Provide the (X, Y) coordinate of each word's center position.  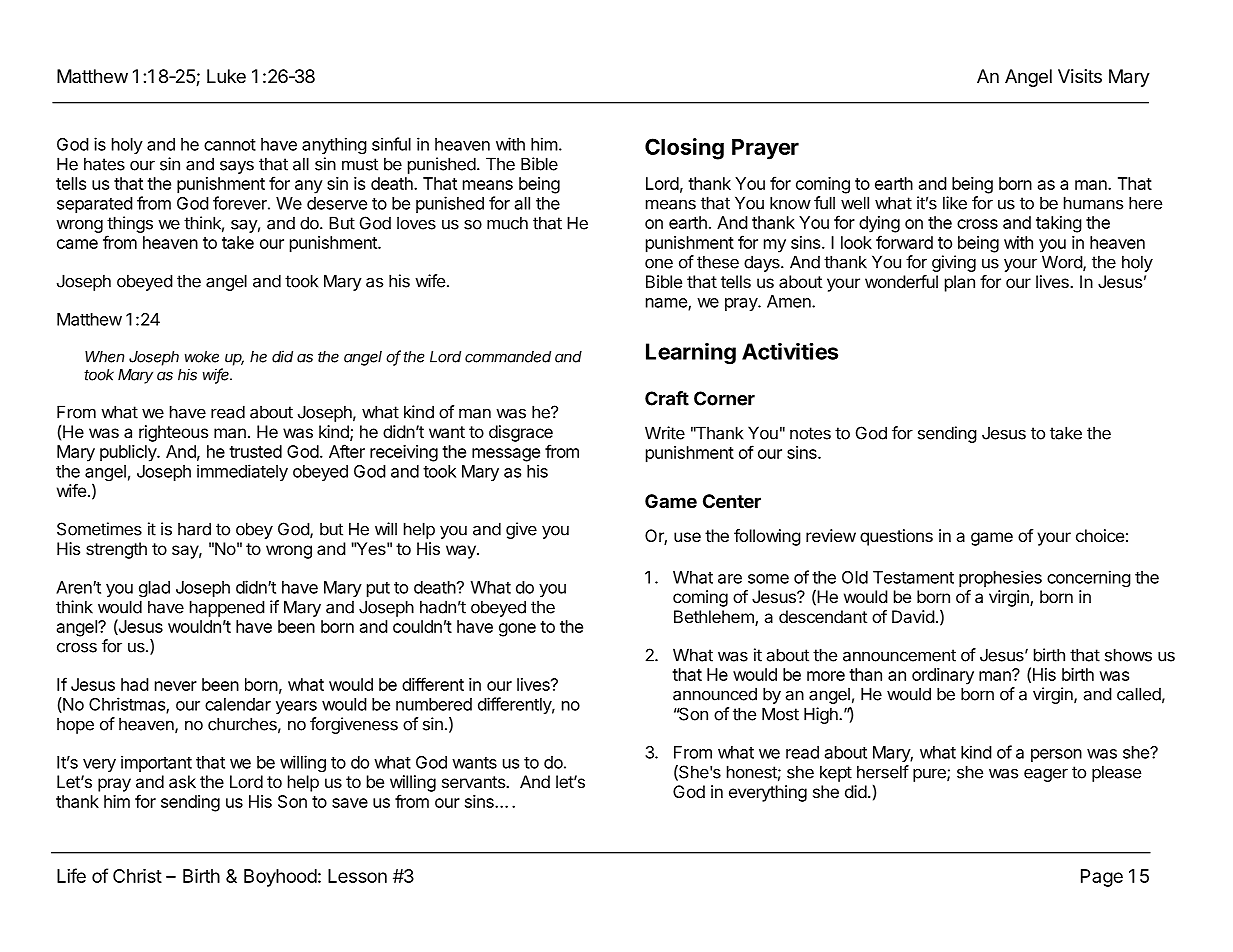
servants (474, 782)
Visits (1080, 76)
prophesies (1000, 578)
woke (202, 357)
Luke (226, 76)
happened (227, 608)
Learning (691, 353)
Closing (684, 149)
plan (960, 283)
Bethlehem (715, 618)
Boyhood (280, 878)
